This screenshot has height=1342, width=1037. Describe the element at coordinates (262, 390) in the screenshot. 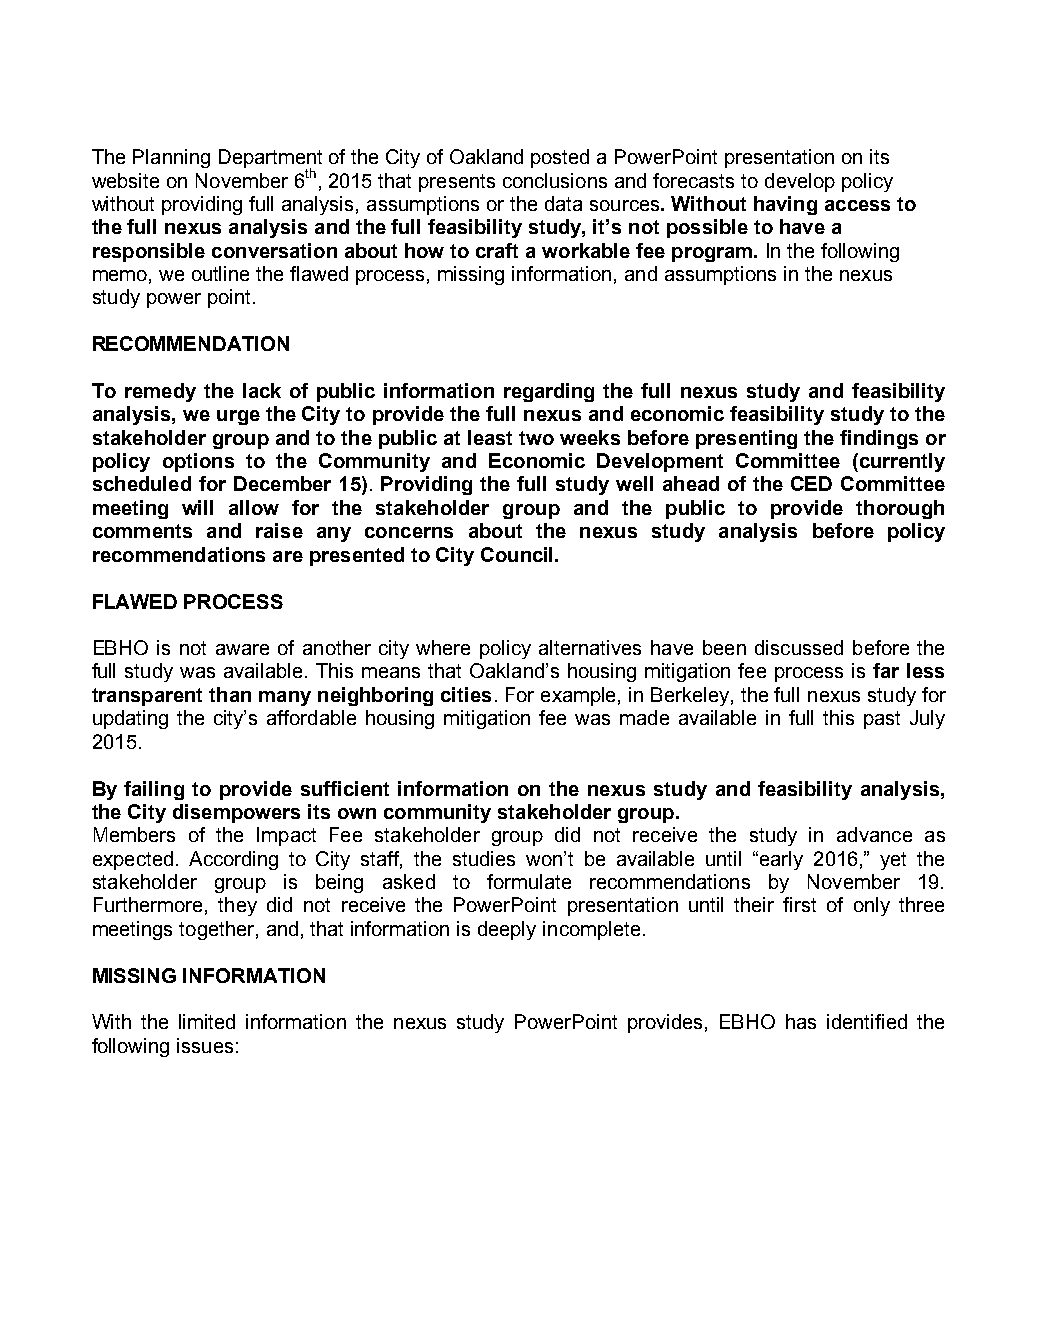

I see `lack` at that location.
